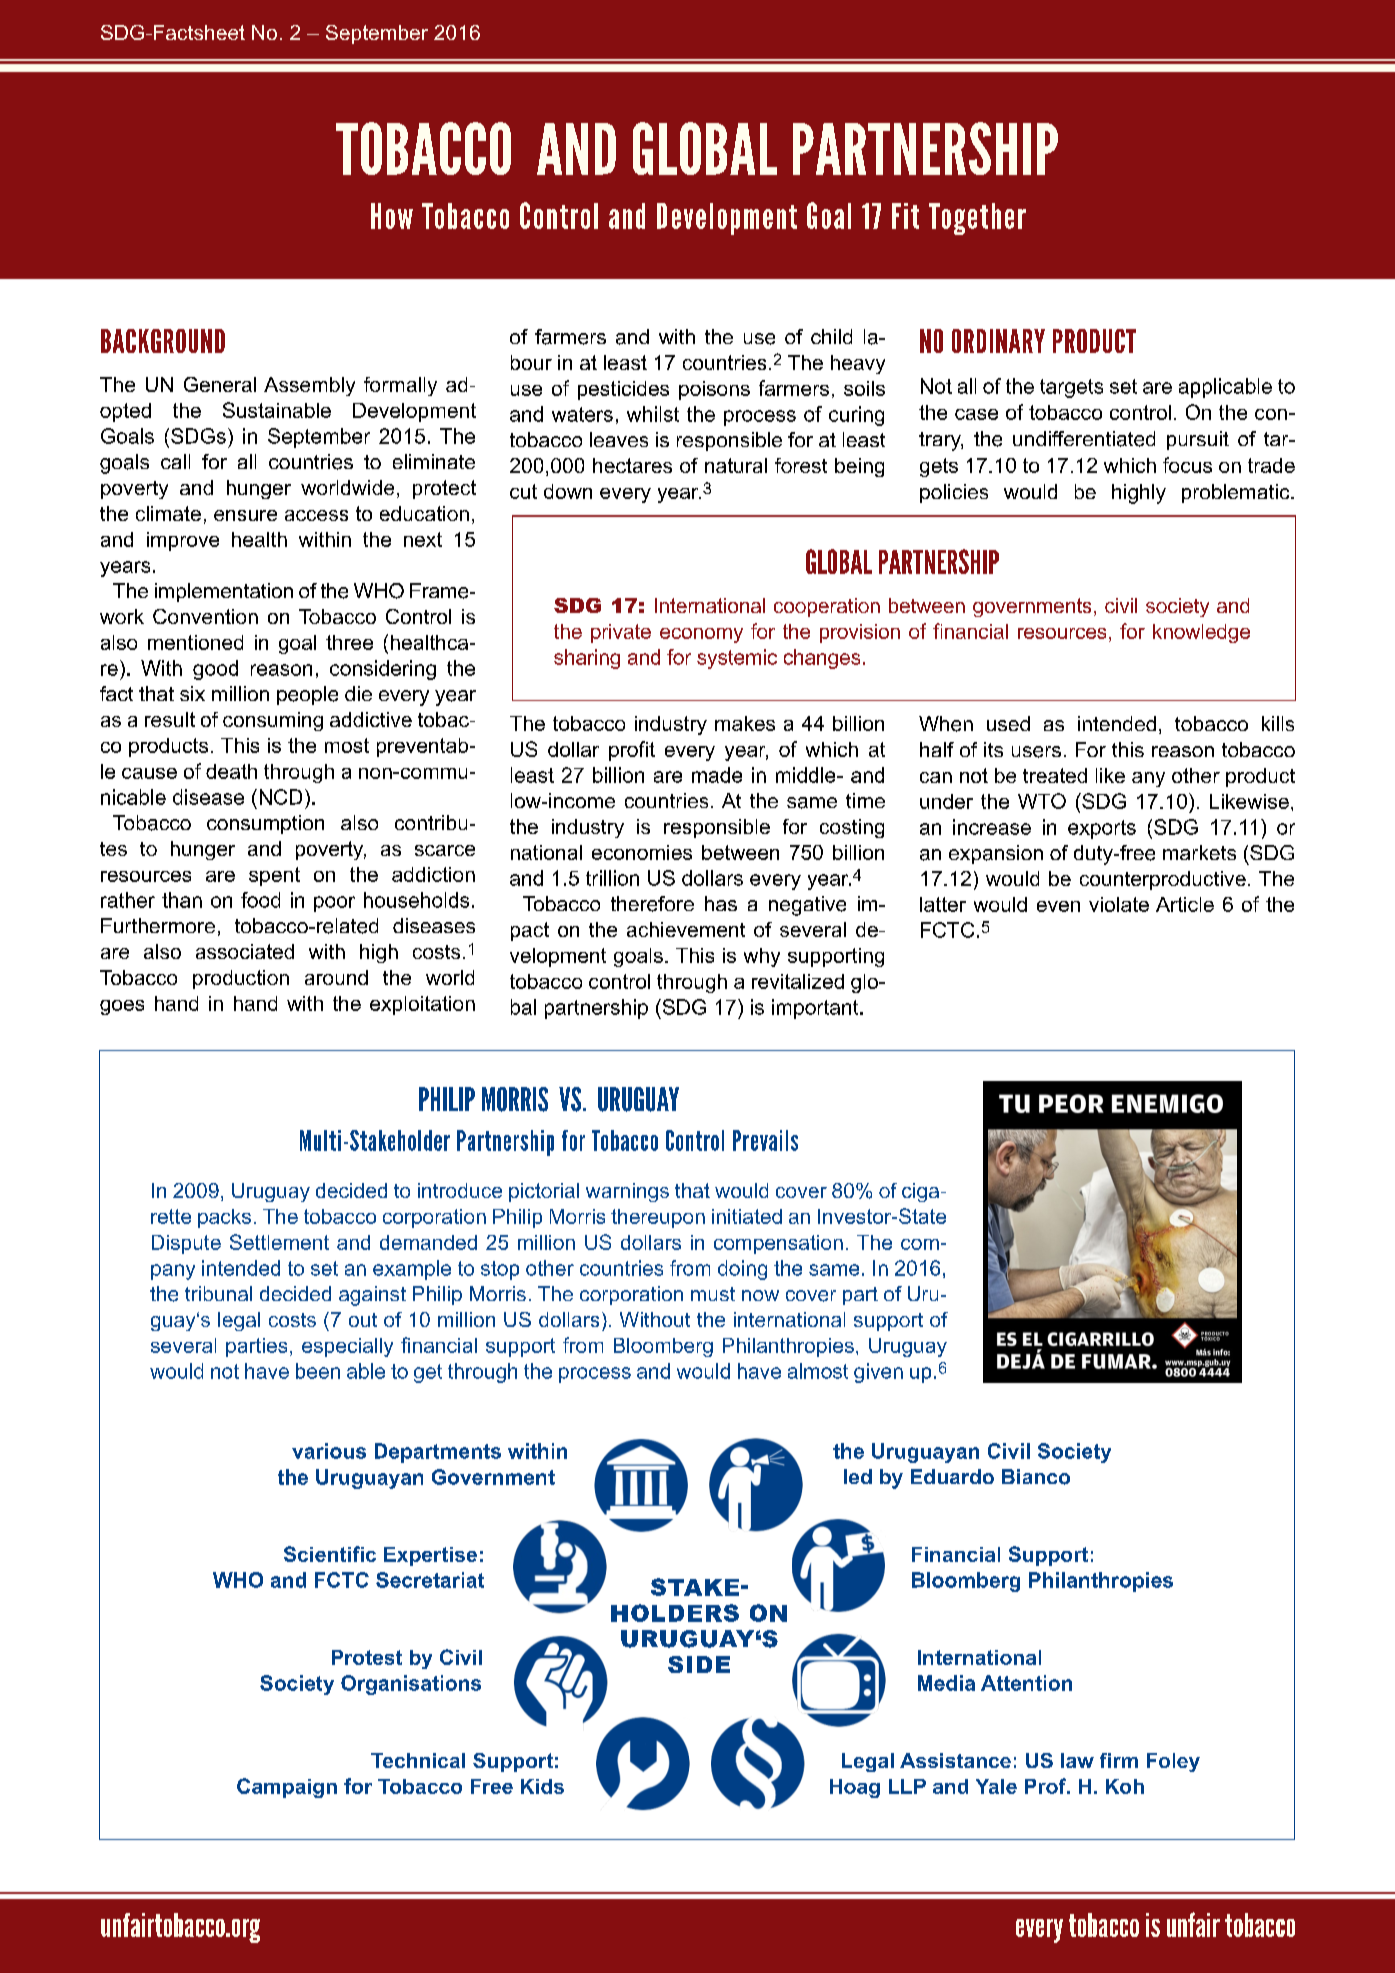 The image size is (1395, 1973). Describe the element at coordinates (245, 951) in the page. I see `associated` at that location.
